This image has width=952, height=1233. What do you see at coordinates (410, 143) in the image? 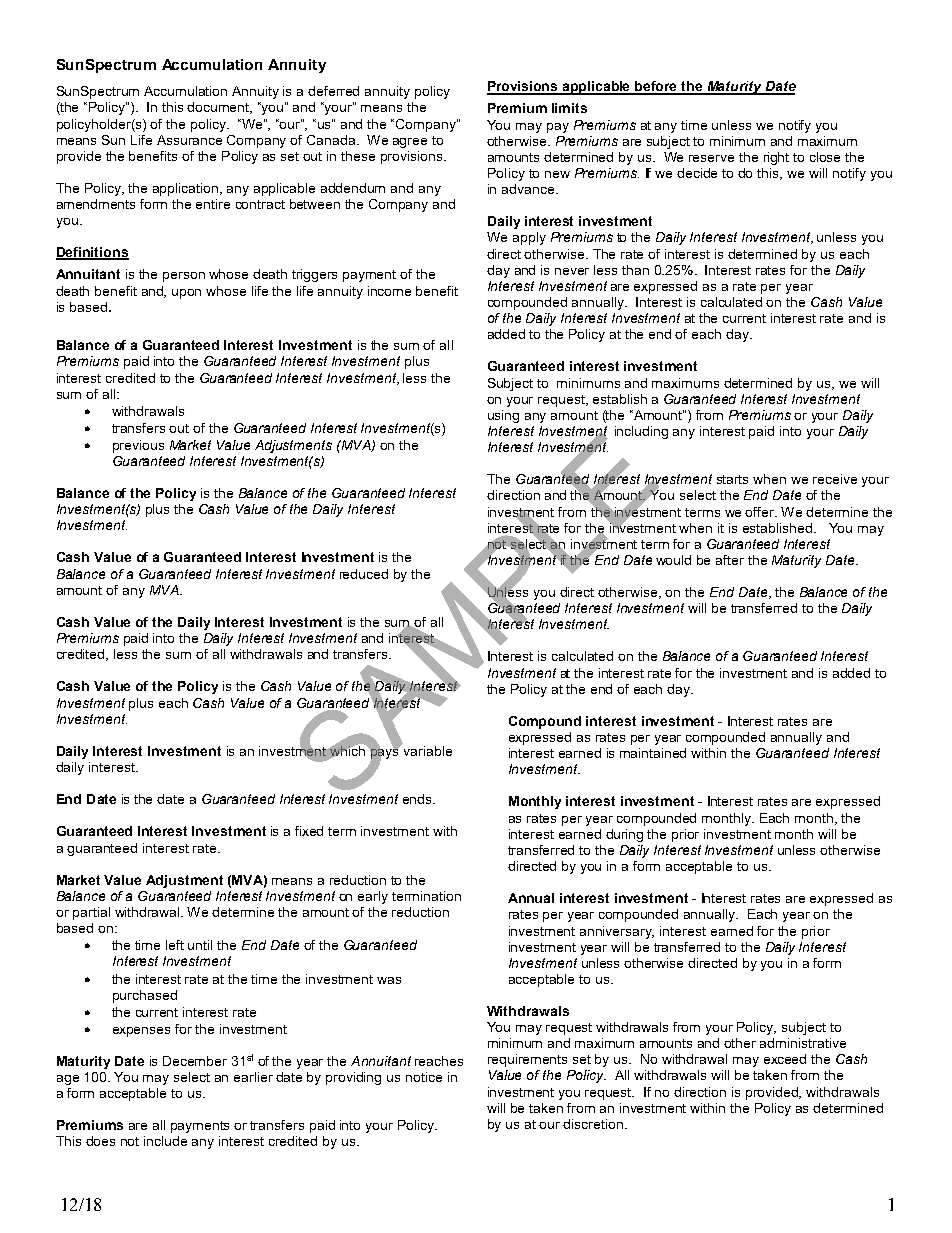
I see `agree` at bounding box center [410, 143].
